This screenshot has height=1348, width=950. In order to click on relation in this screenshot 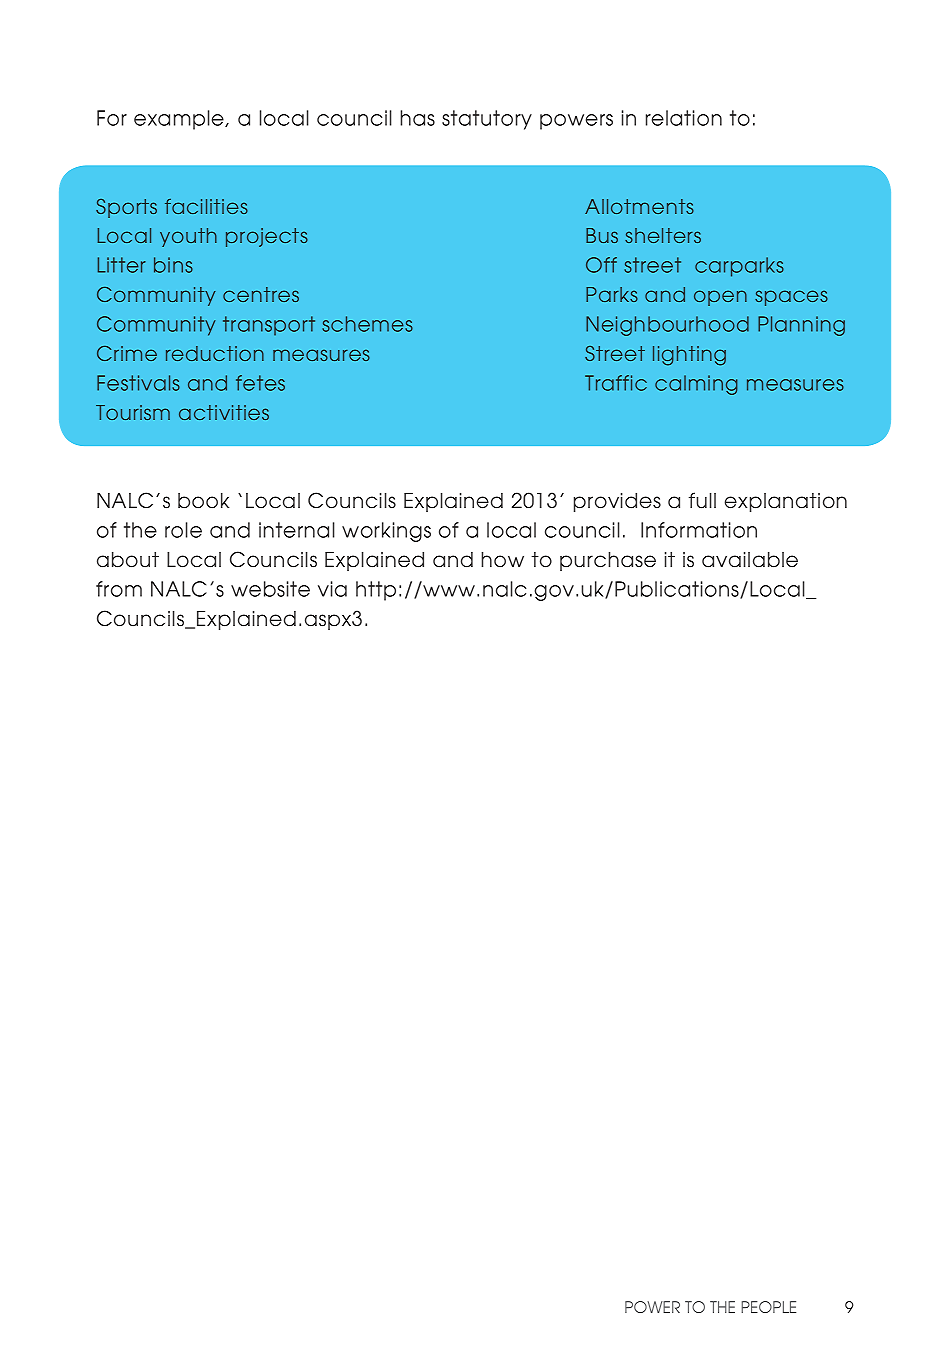, I will do `click(684, 118)`.
